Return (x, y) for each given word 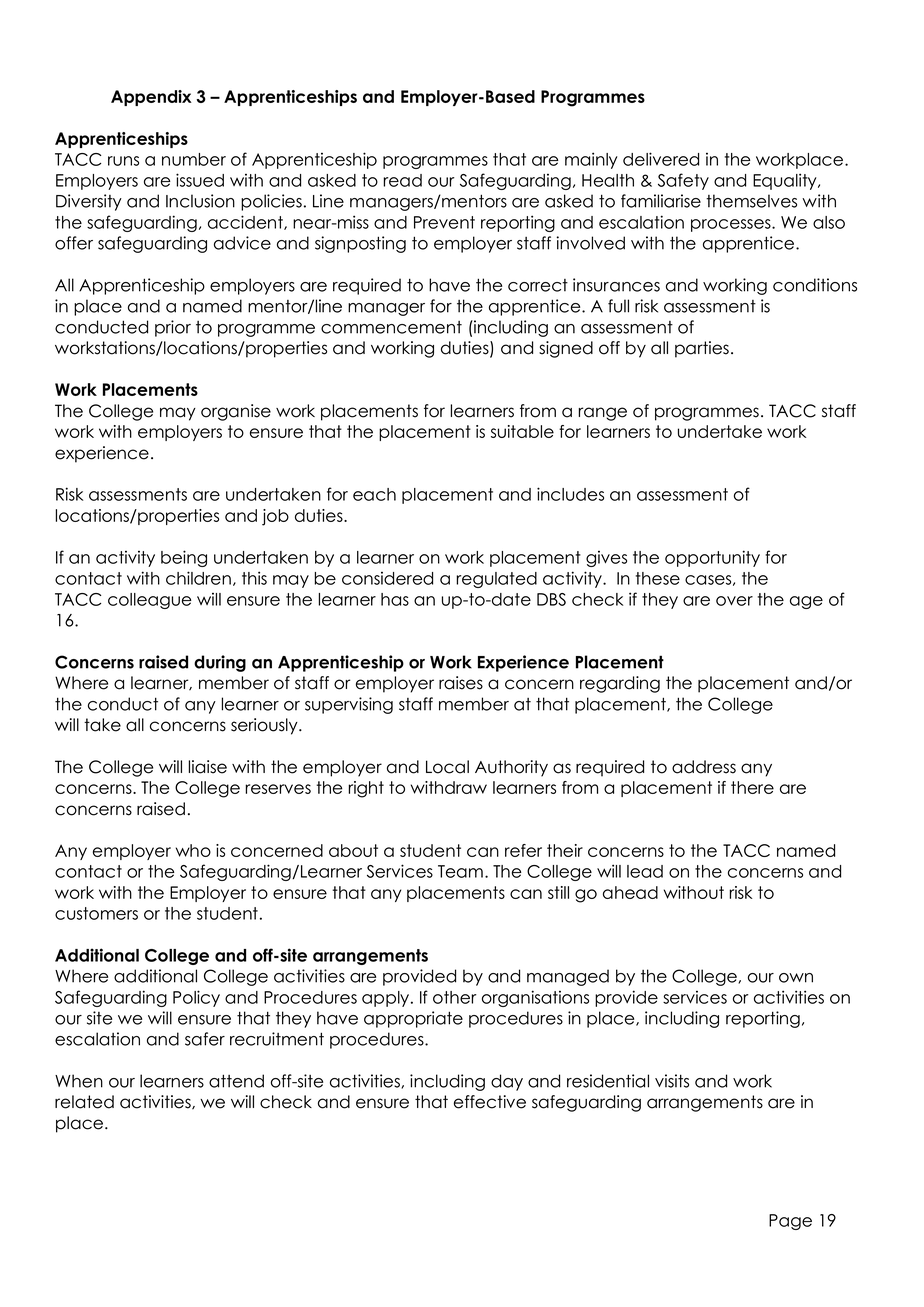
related (84, 1102)
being (184, 558)
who (193, 850)
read (402, 180)
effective (490, 1102)
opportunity (712, 558)
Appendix (151, 98)
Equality (786, 181)
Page (790, 1222)
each (374, 494)
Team (460, 871)
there (752, 787)
